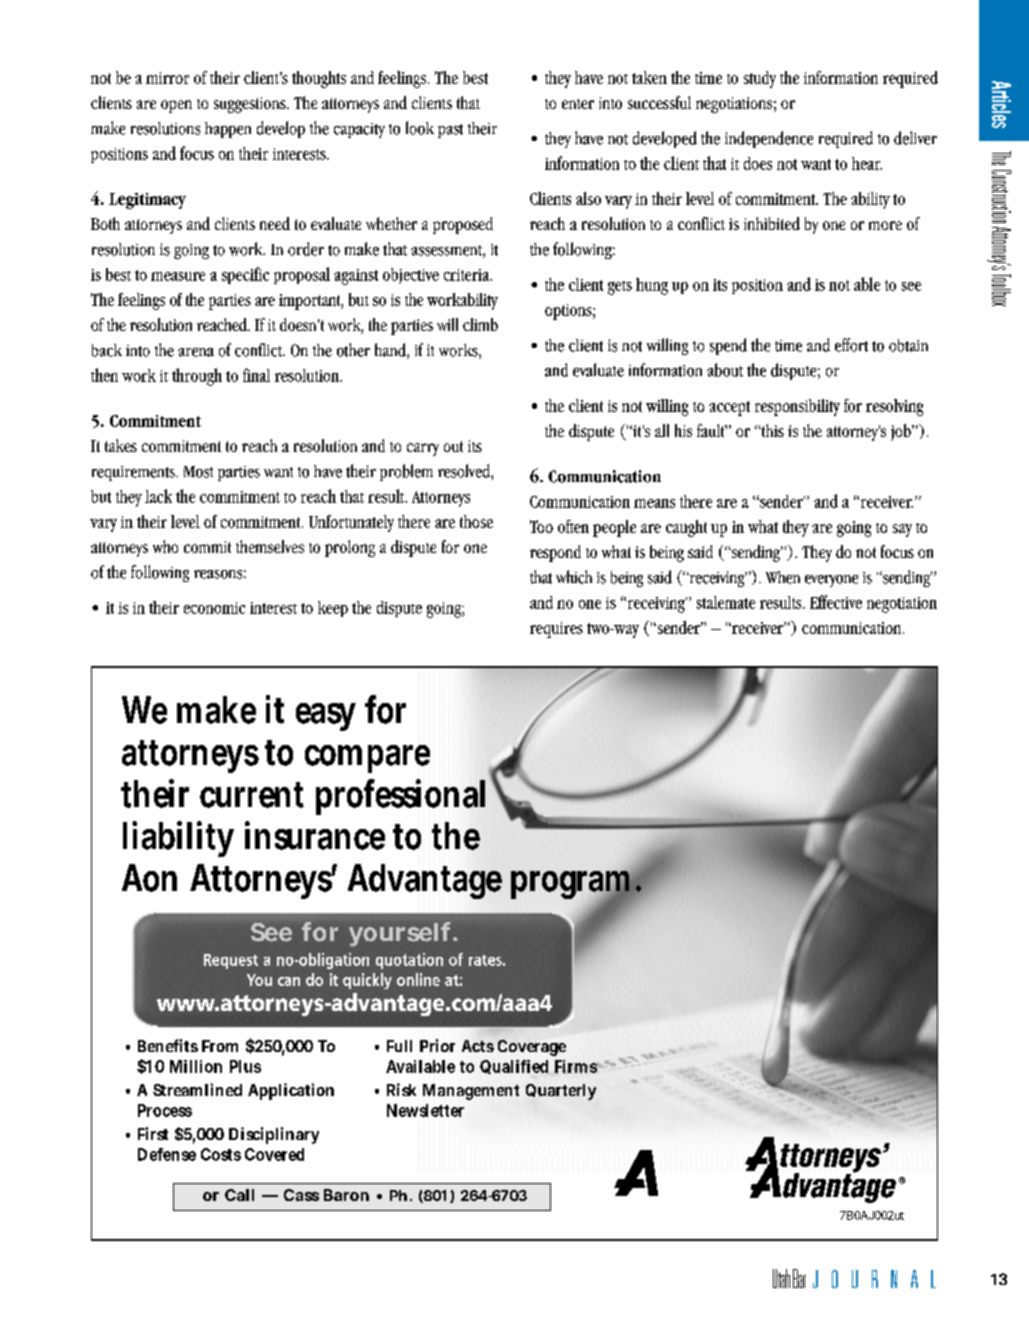 Image resolution: width=1029 pixels, height=1332 pixels. Describe the element at coordinates (769, 139) in the screenshot. I see `independence` at that location.
